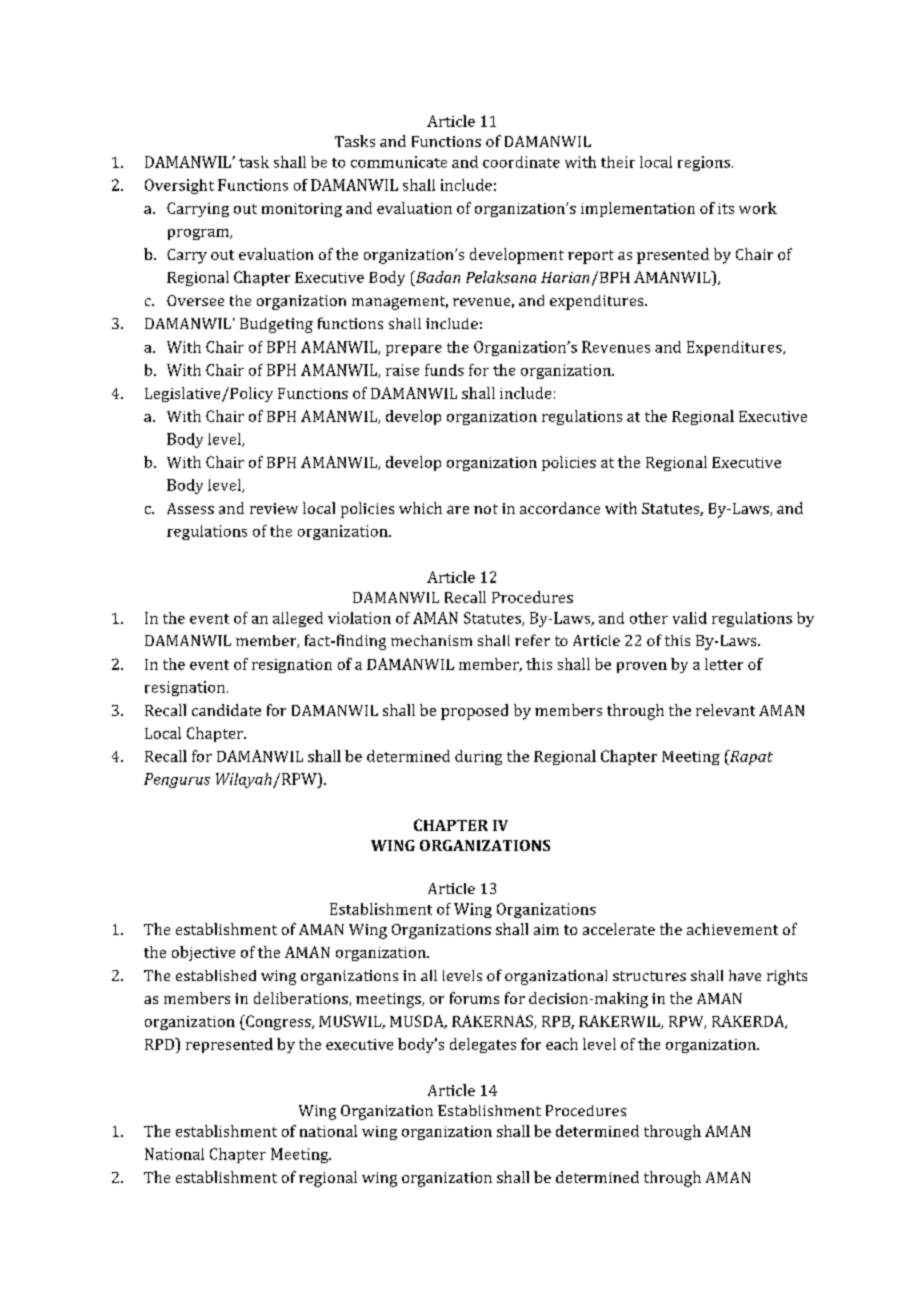  Describe the element at coordinates (725, 710) in the page. I see `relevant` at that location.
